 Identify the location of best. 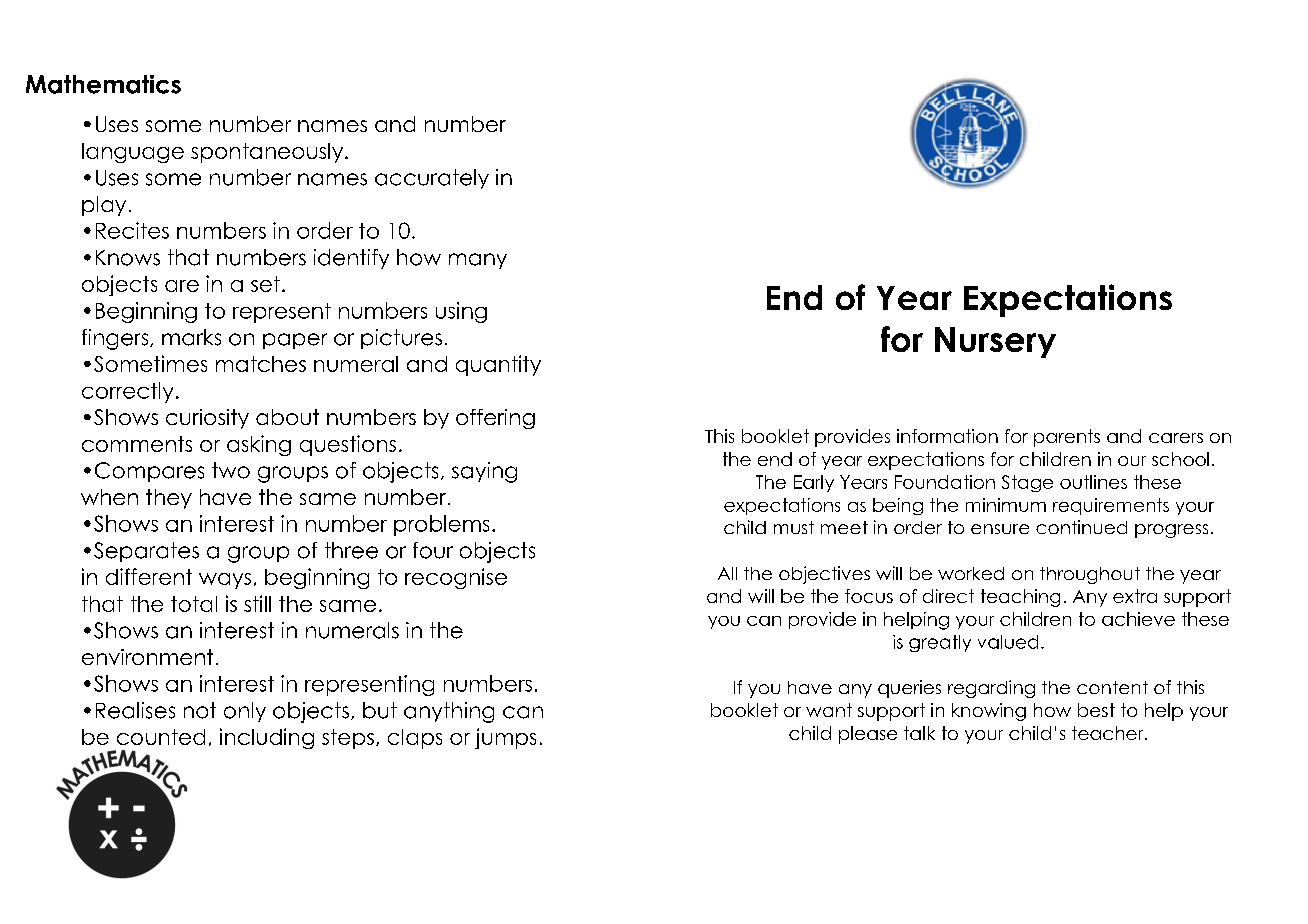
(1096, 710).
